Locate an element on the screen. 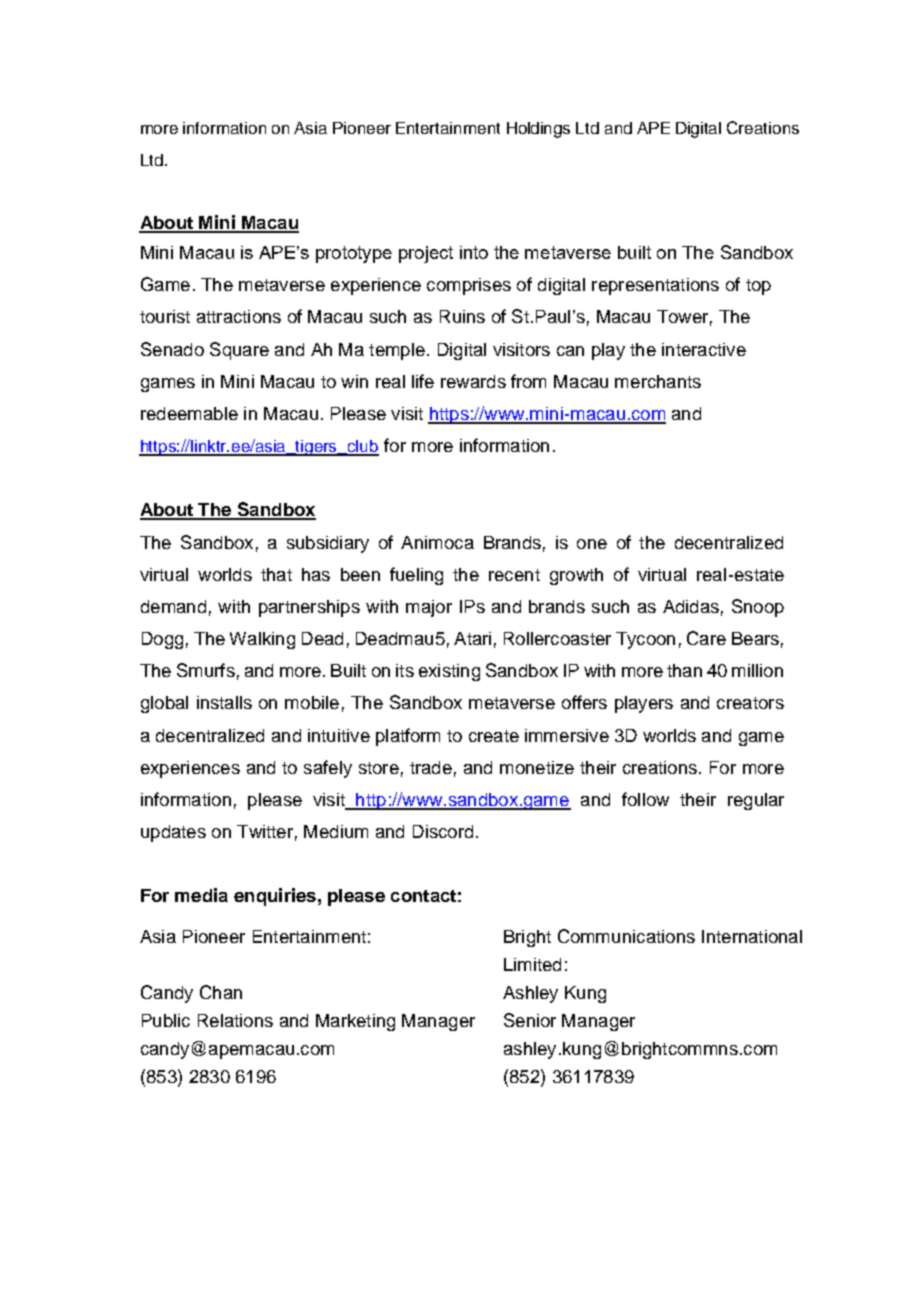  representations is located at coordinates (655, 286).
